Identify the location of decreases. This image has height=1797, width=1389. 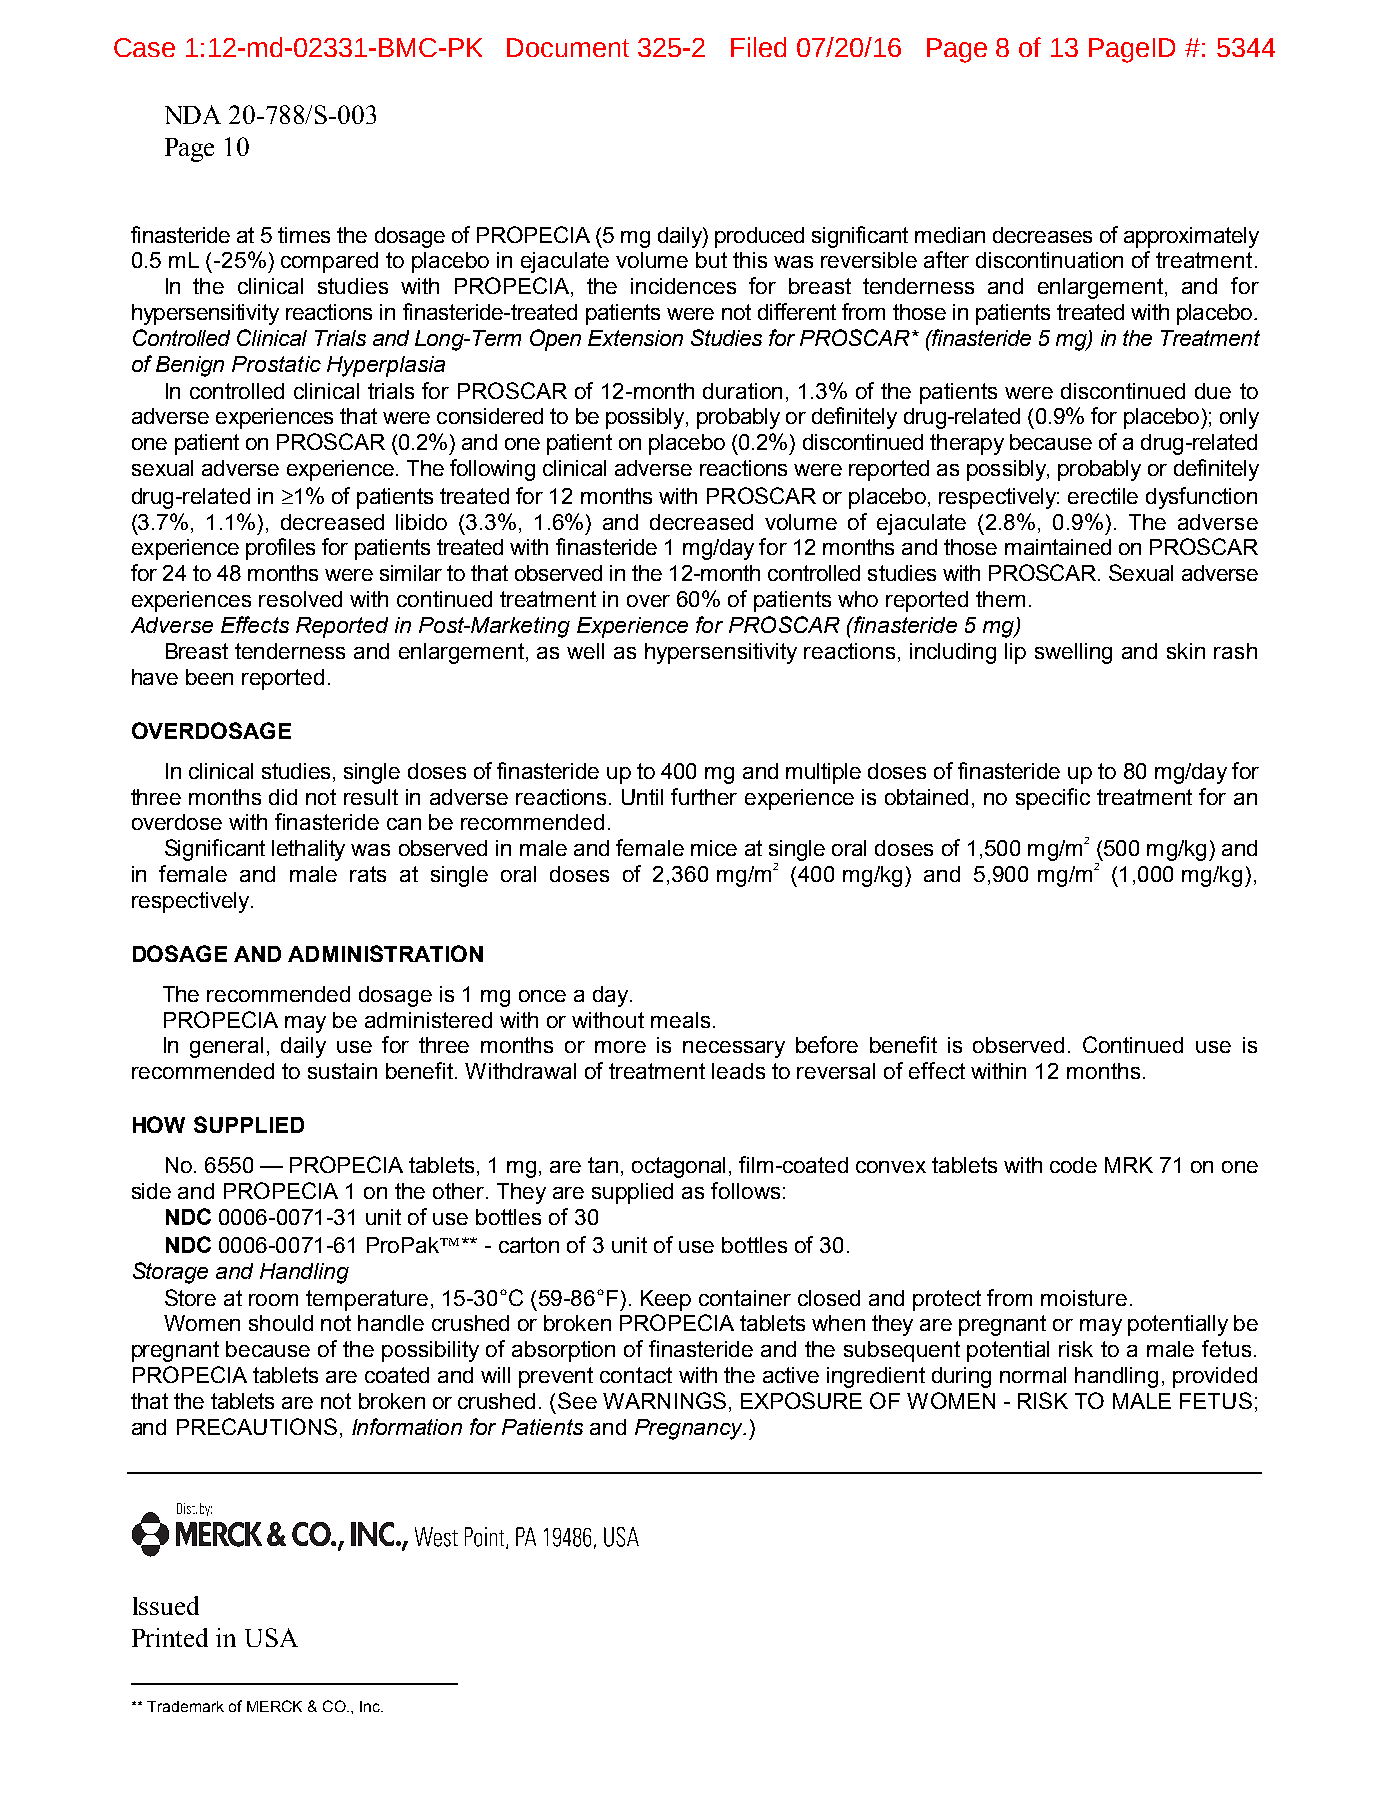
(1042, 235).
